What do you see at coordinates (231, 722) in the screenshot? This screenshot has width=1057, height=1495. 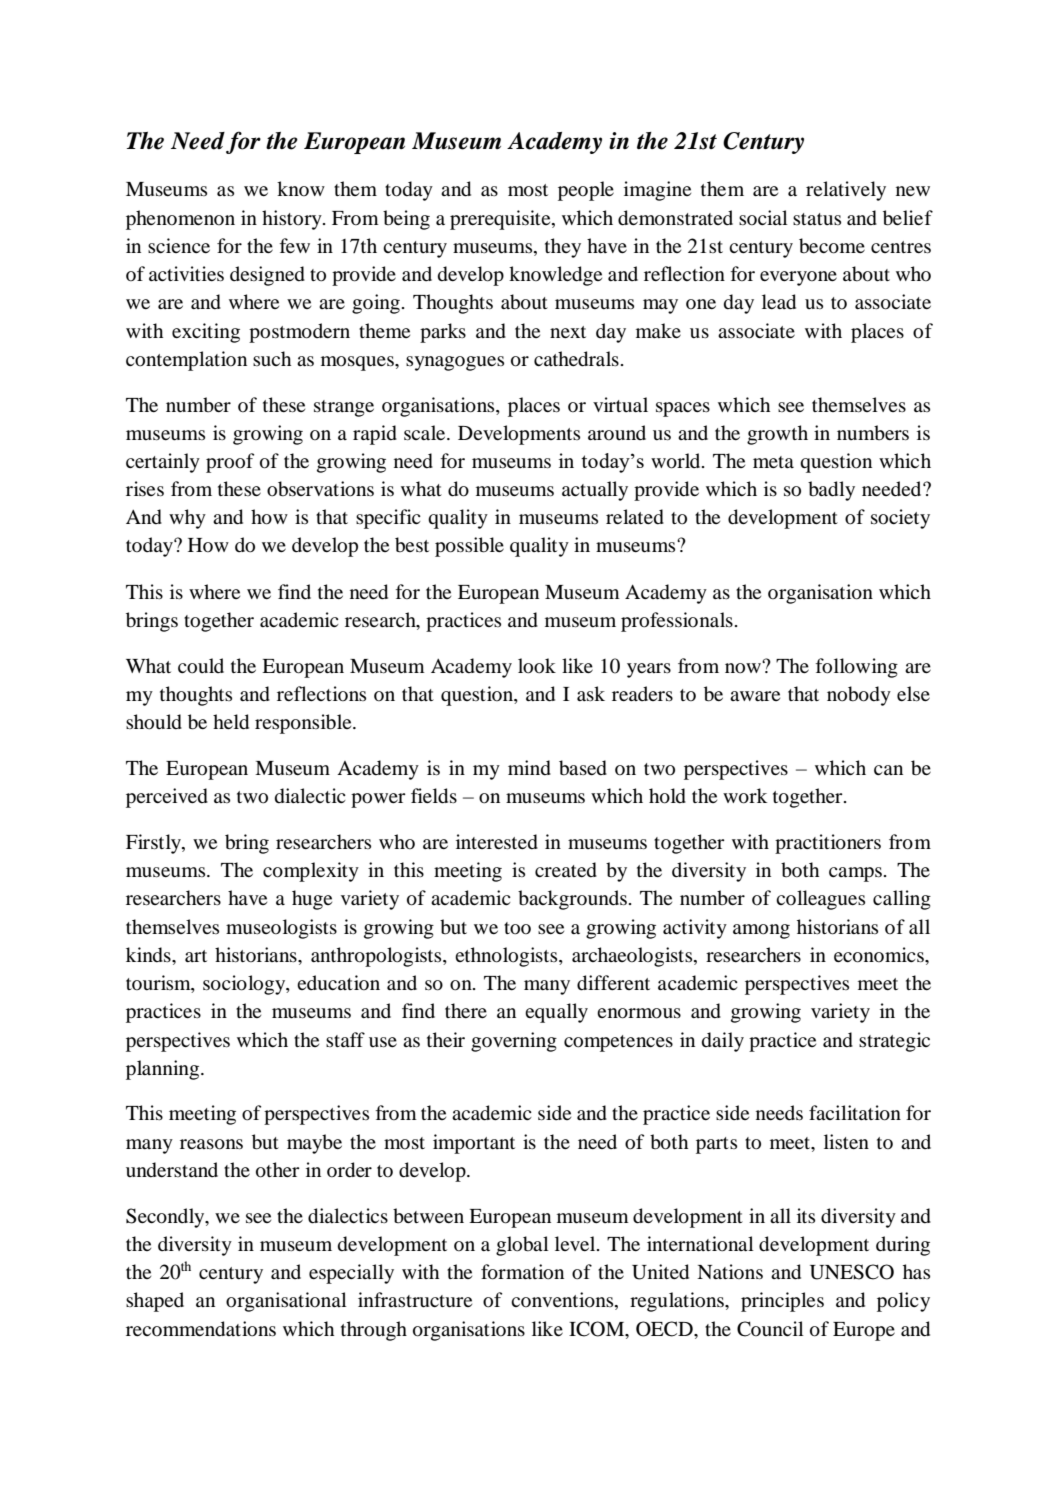 I see `held` at bounding box center [231, 722].
